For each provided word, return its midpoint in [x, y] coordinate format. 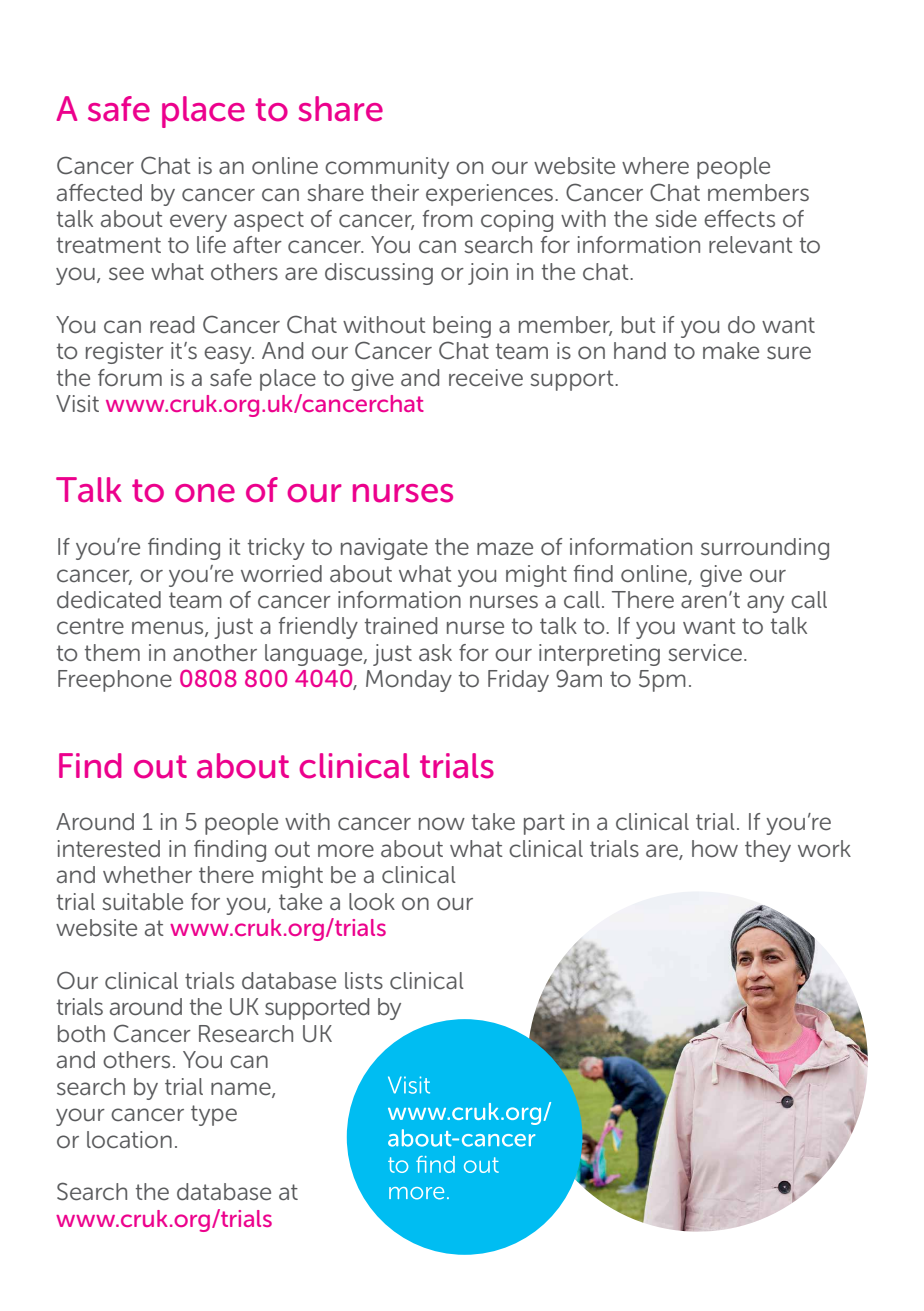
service [705, 653]
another [215, 652]
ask [435, 652]
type [214, 1115]
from [448, 219]
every [198, 223]
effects [739, 219]
